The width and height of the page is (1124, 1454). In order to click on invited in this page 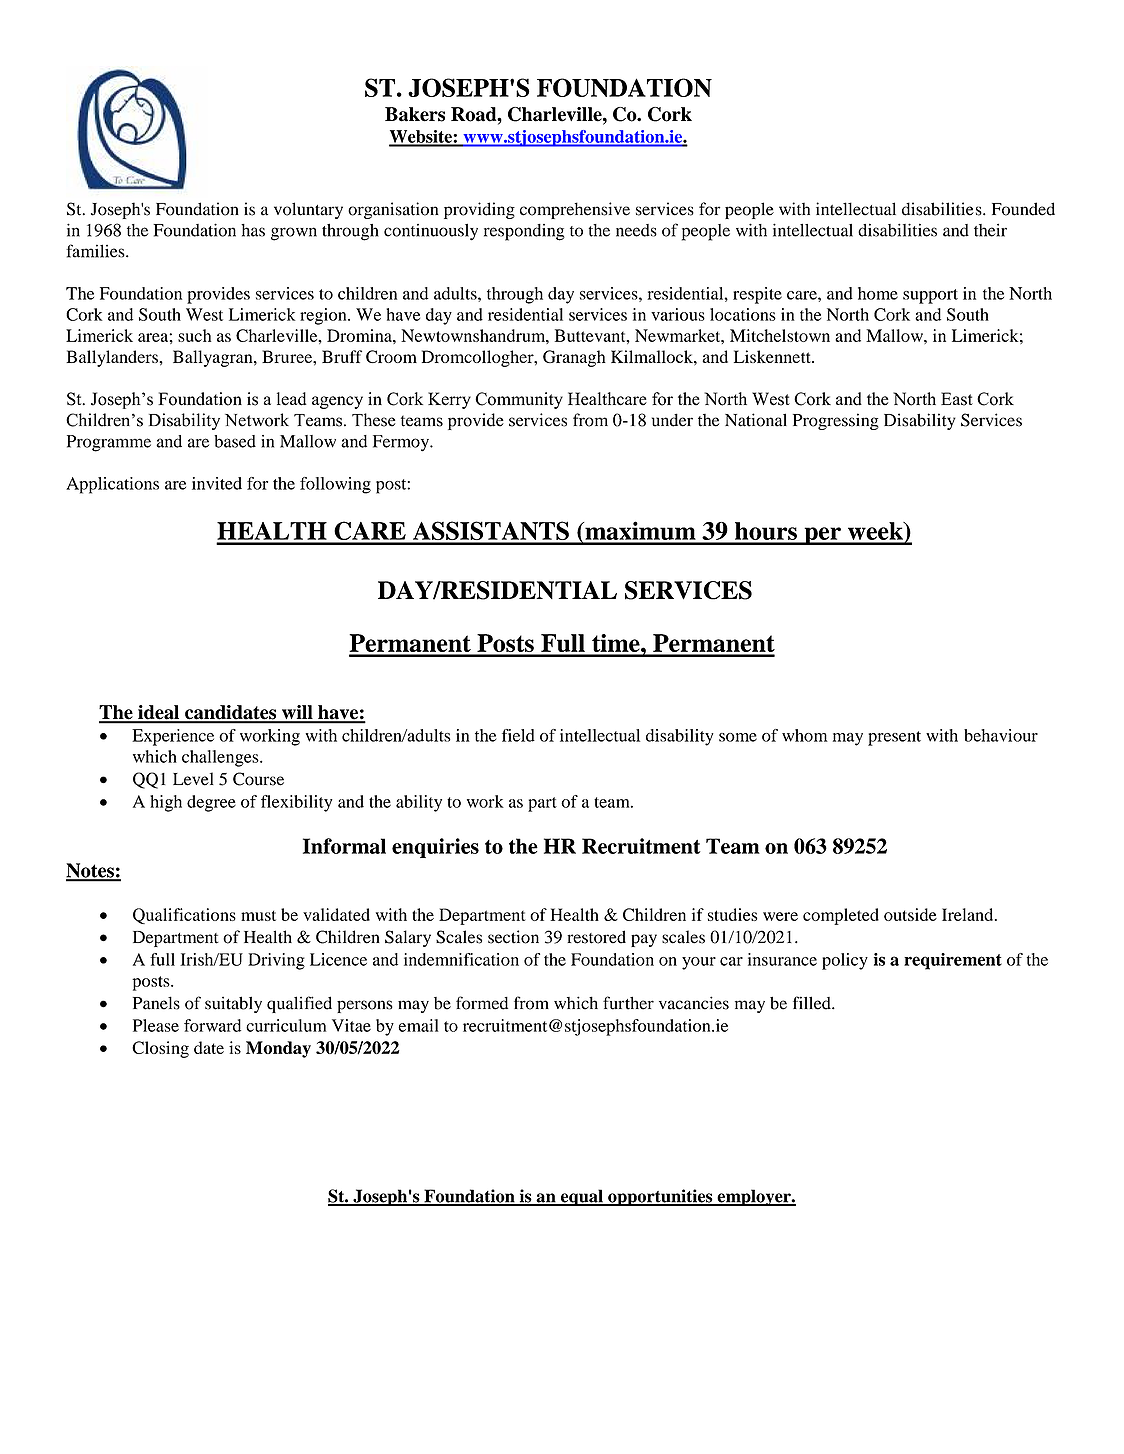, I will do `click(217, 483)`.
